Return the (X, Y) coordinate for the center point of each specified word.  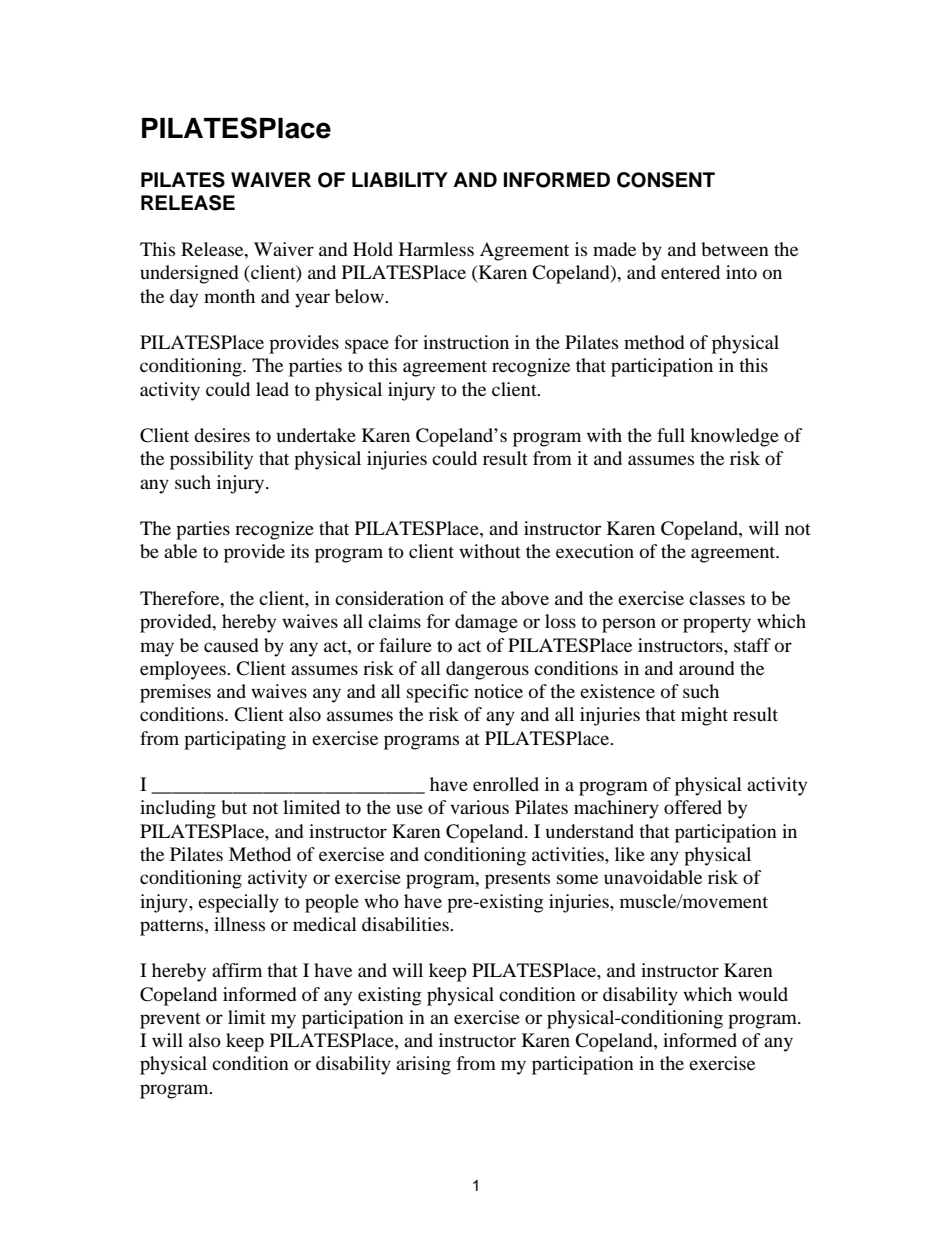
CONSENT (666, 180)
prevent (170, 1021)
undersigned (189, 274)
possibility (211, 460)
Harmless (436, 249)
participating (235, 740)
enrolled (506, 784)
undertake (316, 435)
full (671, 435)
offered (693, 807)
